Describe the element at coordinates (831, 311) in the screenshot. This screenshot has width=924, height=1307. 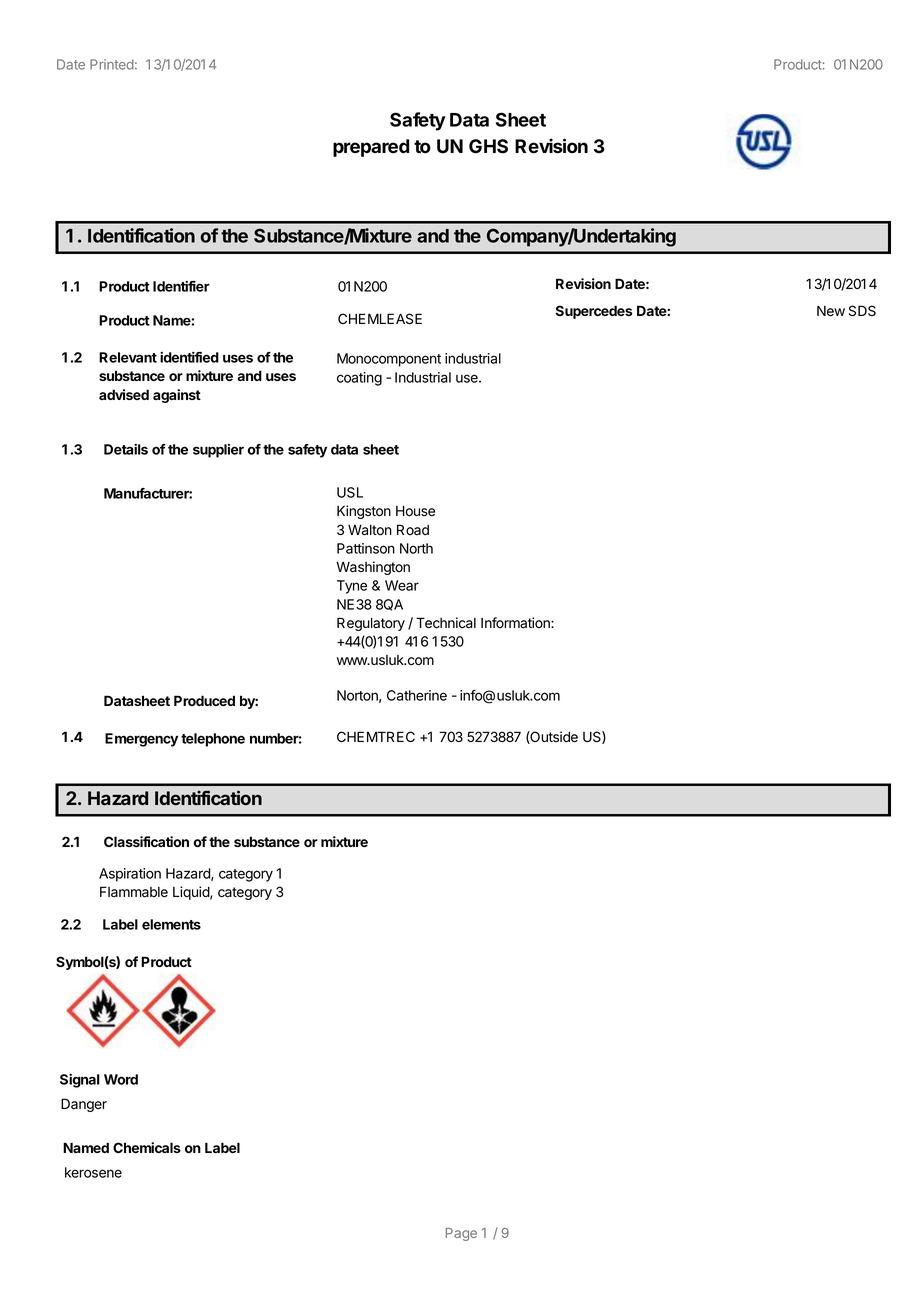
I see `New` at that location.
